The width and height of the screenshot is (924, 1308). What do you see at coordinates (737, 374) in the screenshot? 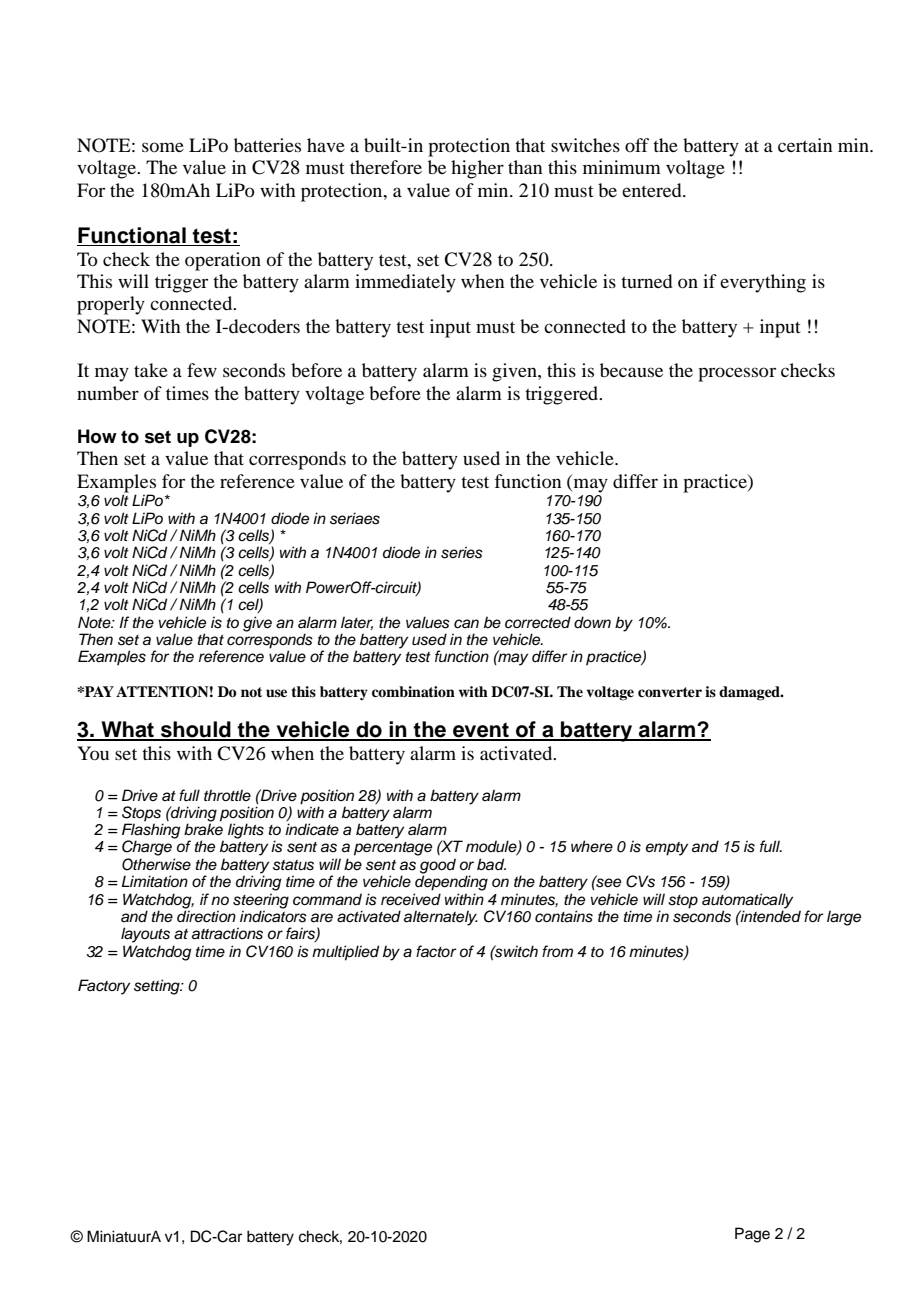
I see `processor` at bounding box center [737, 374].
